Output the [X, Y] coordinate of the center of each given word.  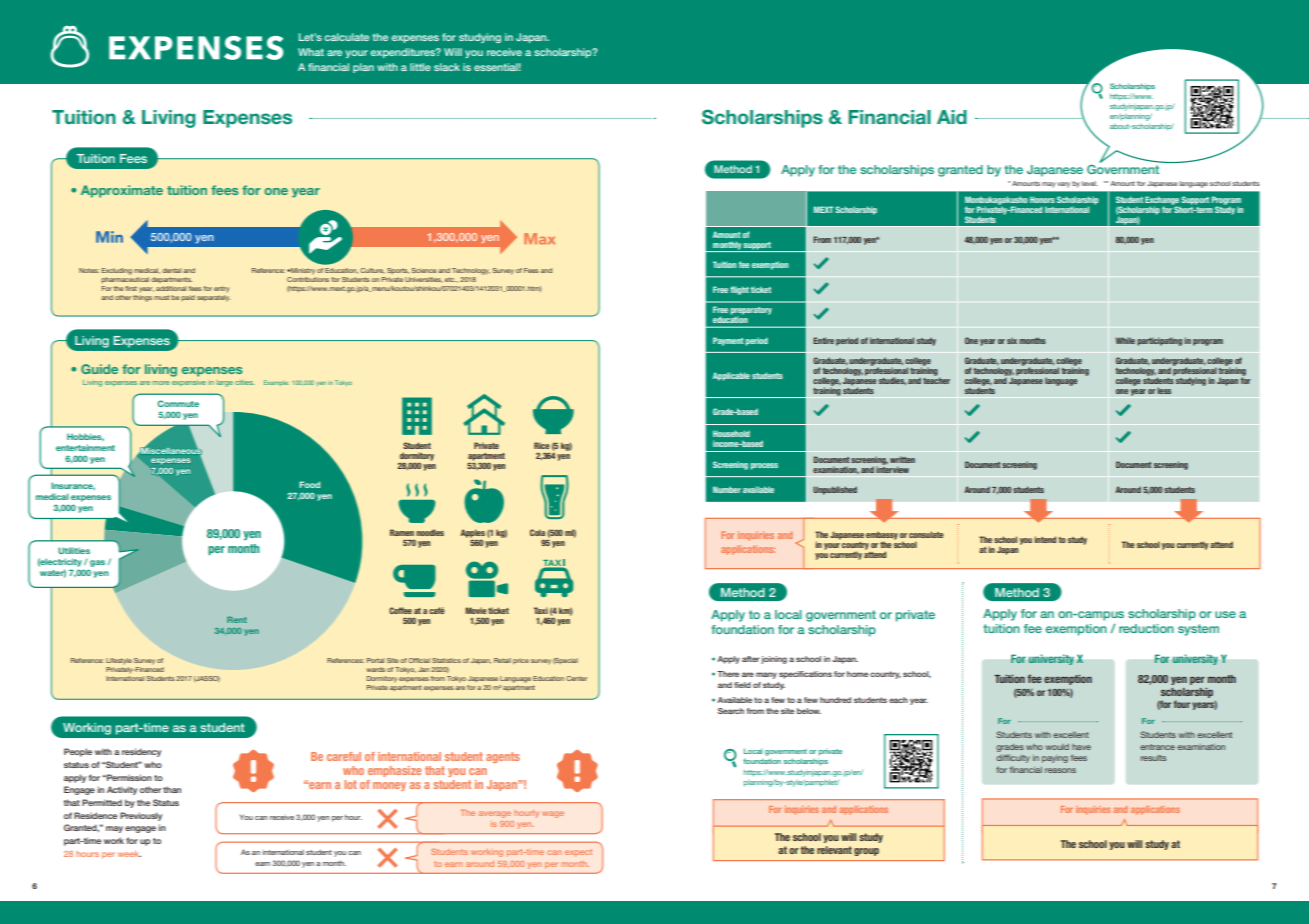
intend [1045, 539]
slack [447, 67]
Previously [141, 816]
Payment [728, 341]
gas [97, 563]
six [1012, 340]
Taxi [541, 610]
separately [214, 298]
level [1090, 183]
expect [578, 852]
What [311, 52]
